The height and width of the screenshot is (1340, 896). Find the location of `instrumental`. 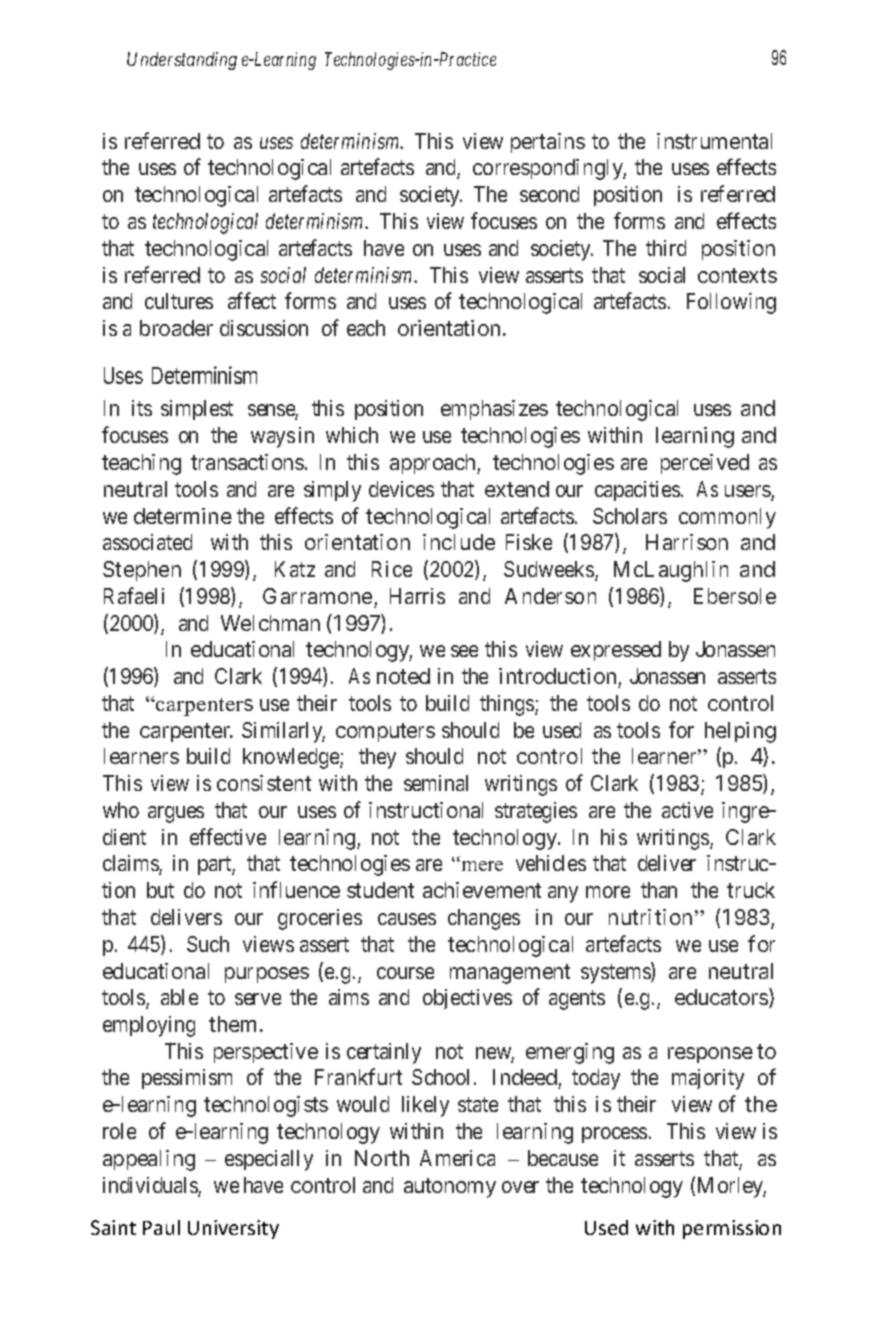

instrumental is located at coordinates (714, 141).
